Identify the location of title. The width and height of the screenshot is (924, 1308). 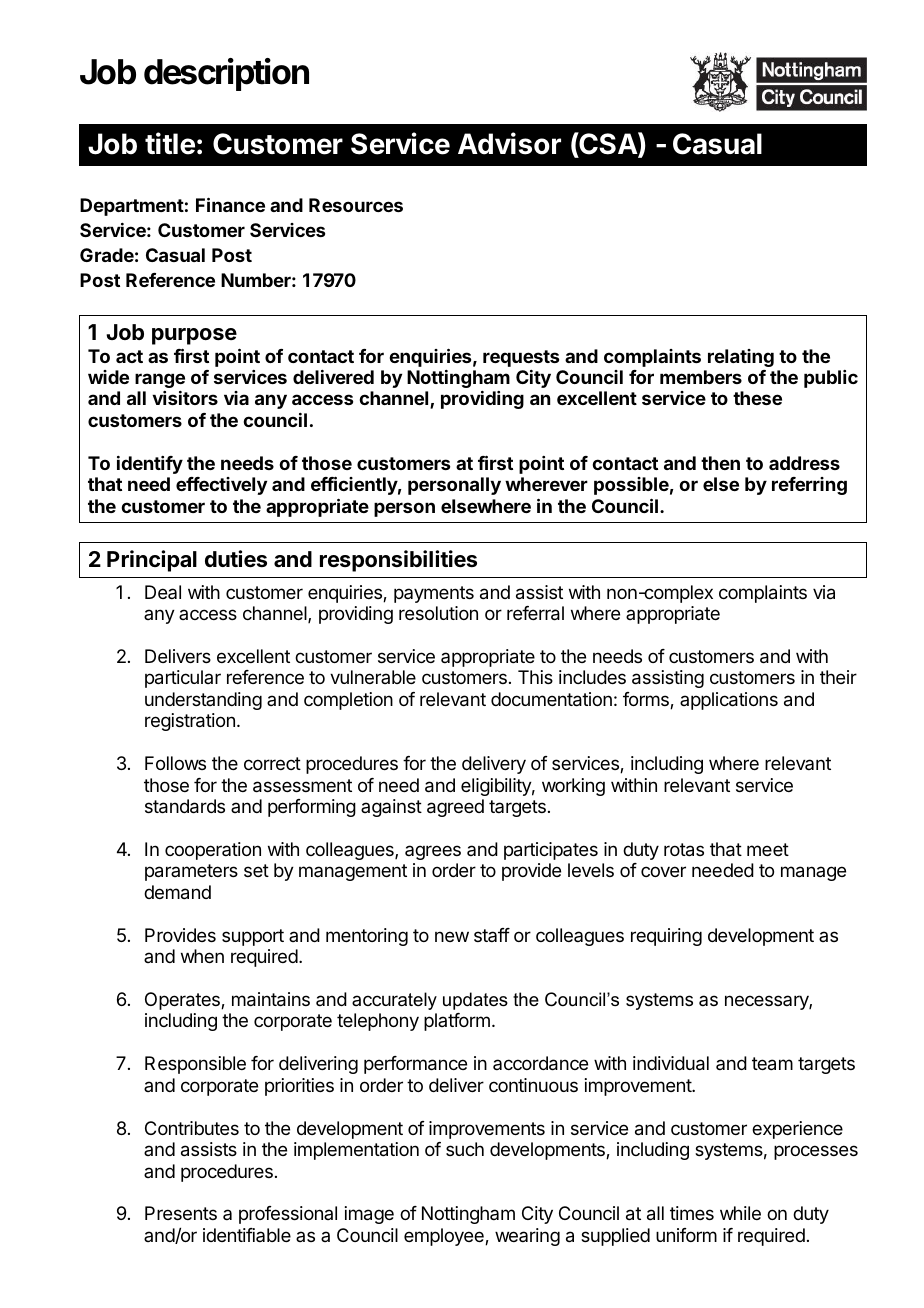
(170, 143).
